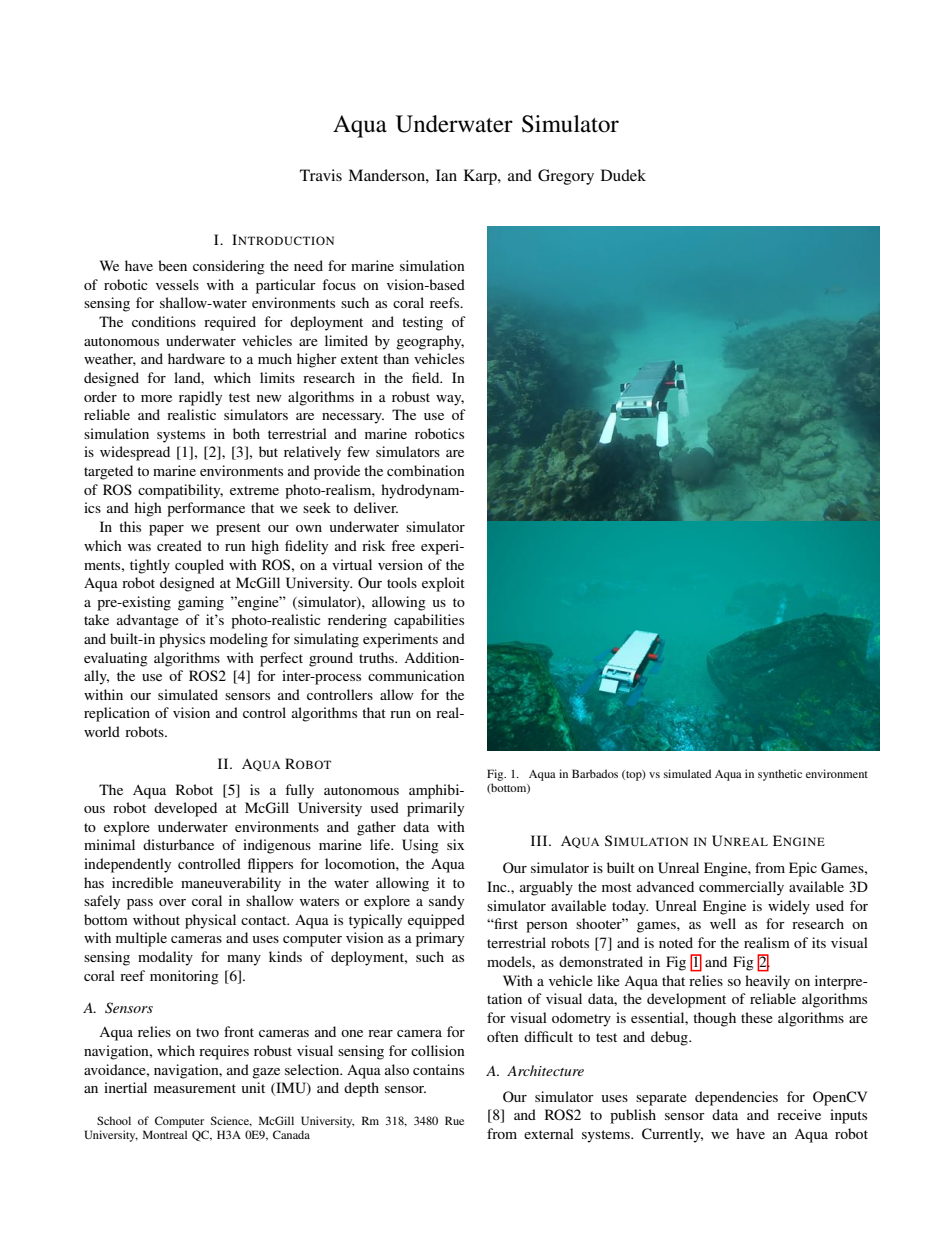 The height and width of the screenshot is (1233, 952). What do you see at coordinates (182, 640) in the screenshot?
I see `physics` at bounding box center [182, 640].
